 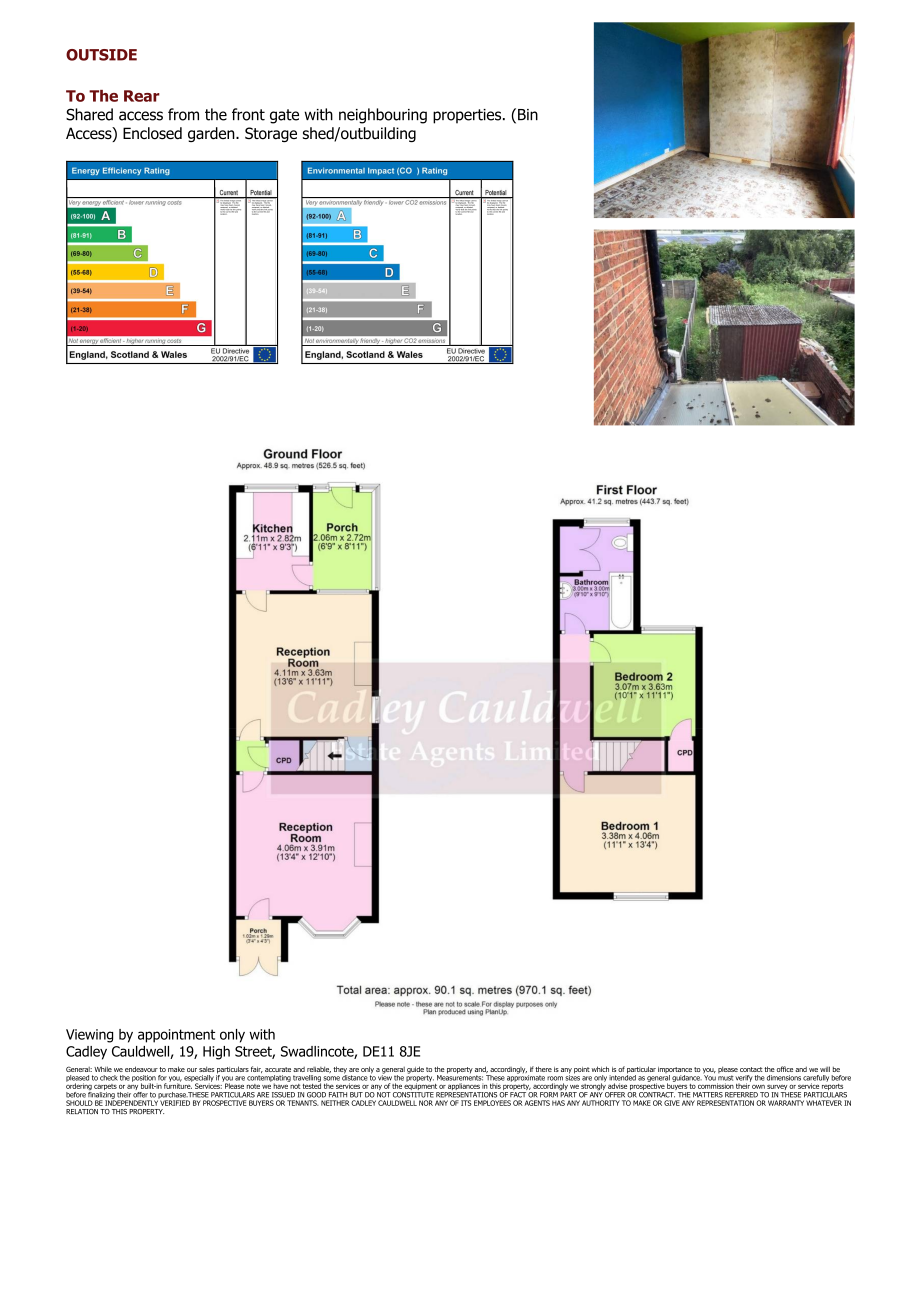 What do you see at coordinates (142, 96) in the screenshot?
I see `Rear` at bounding box center [142, 96].
